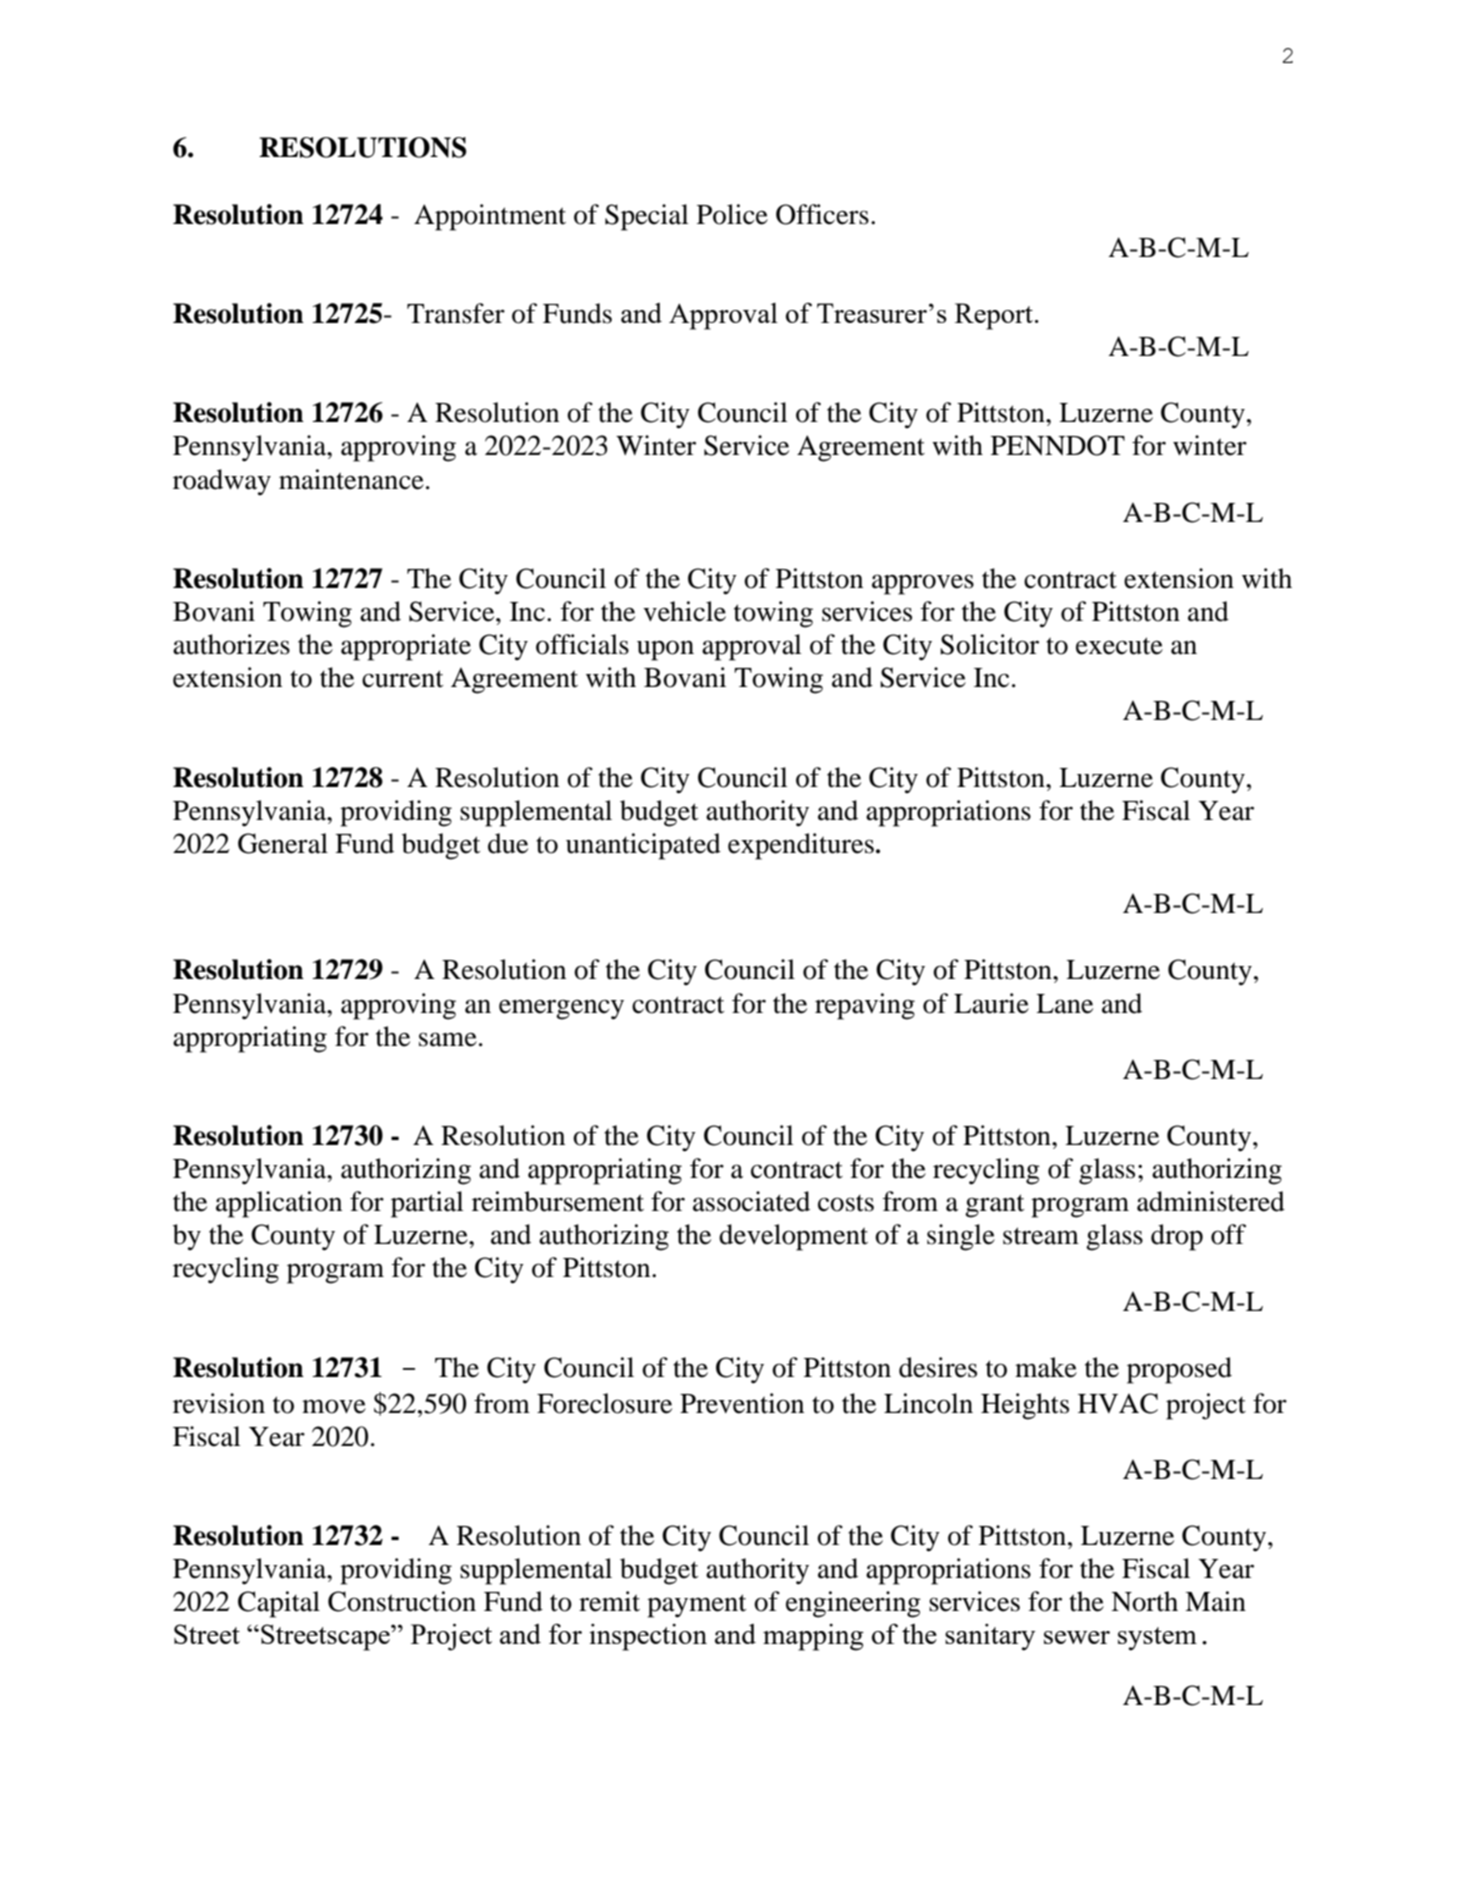 The image size is (1468, 1900). Describe the element at coordinates (995, 1206) in the image. I see `grant` at that location.
